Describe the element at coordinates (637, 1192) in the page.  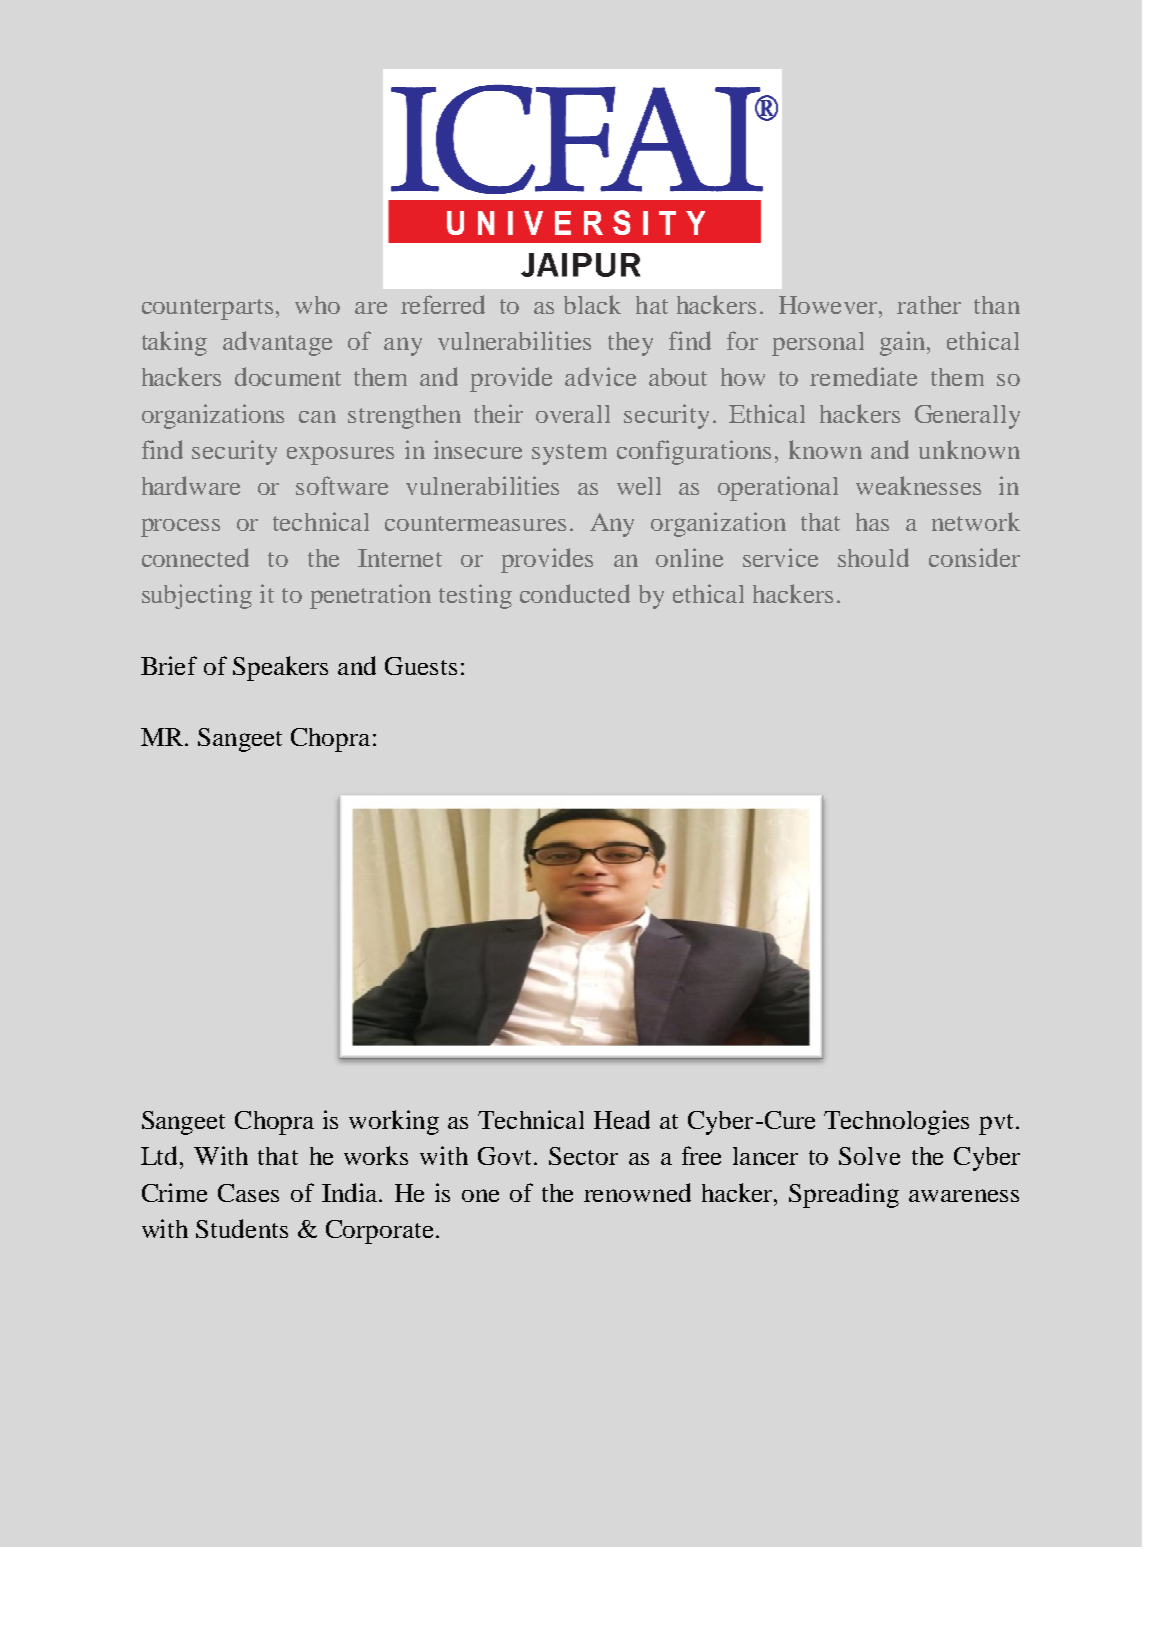
I see `renowned` at that location.
